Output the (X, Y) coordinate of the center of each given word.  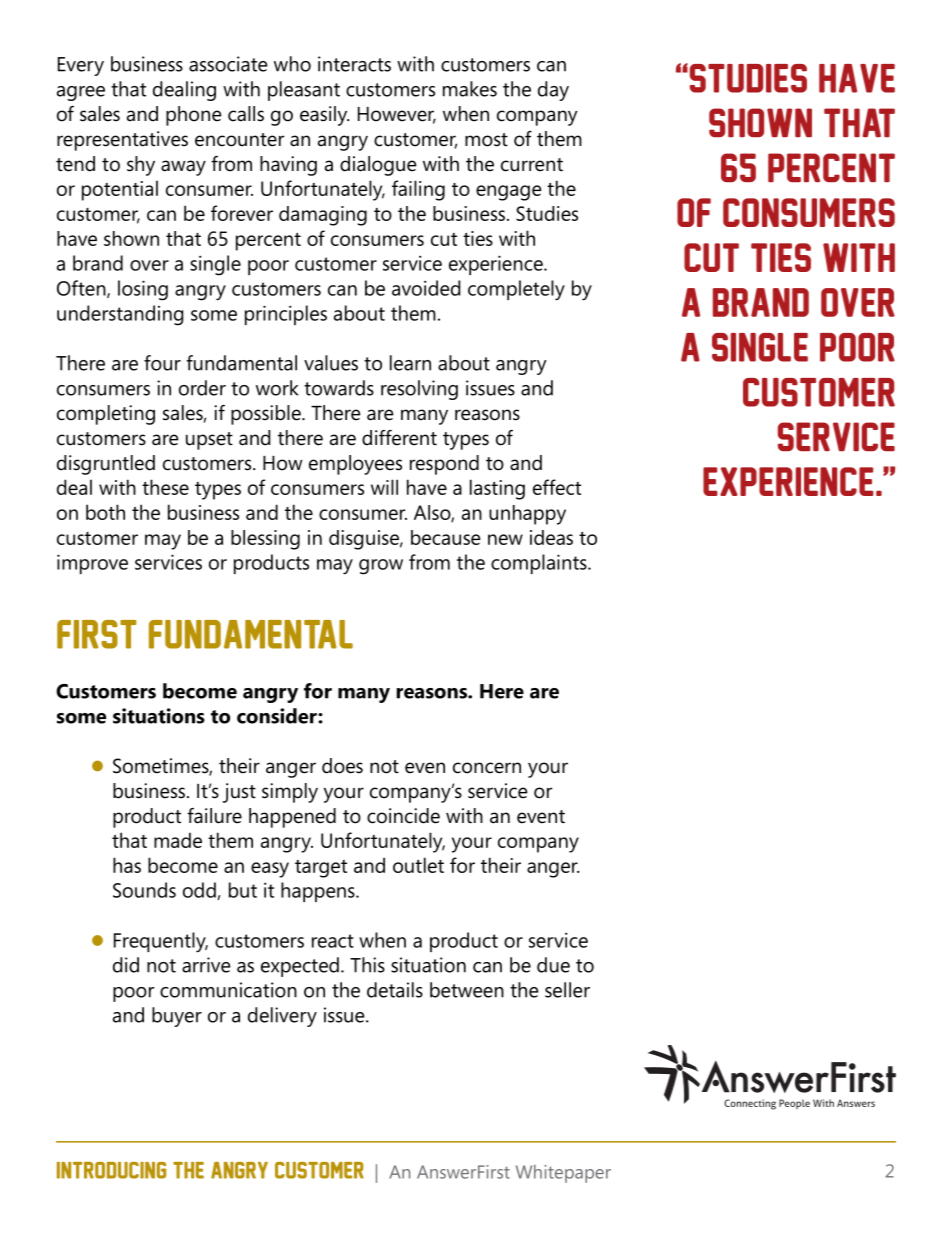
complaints (540, 564)
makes (470, 89)
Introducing (111, 1170)
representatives (122, 141)
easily (324, 116)
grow (381, 567)
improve (92, 564)
